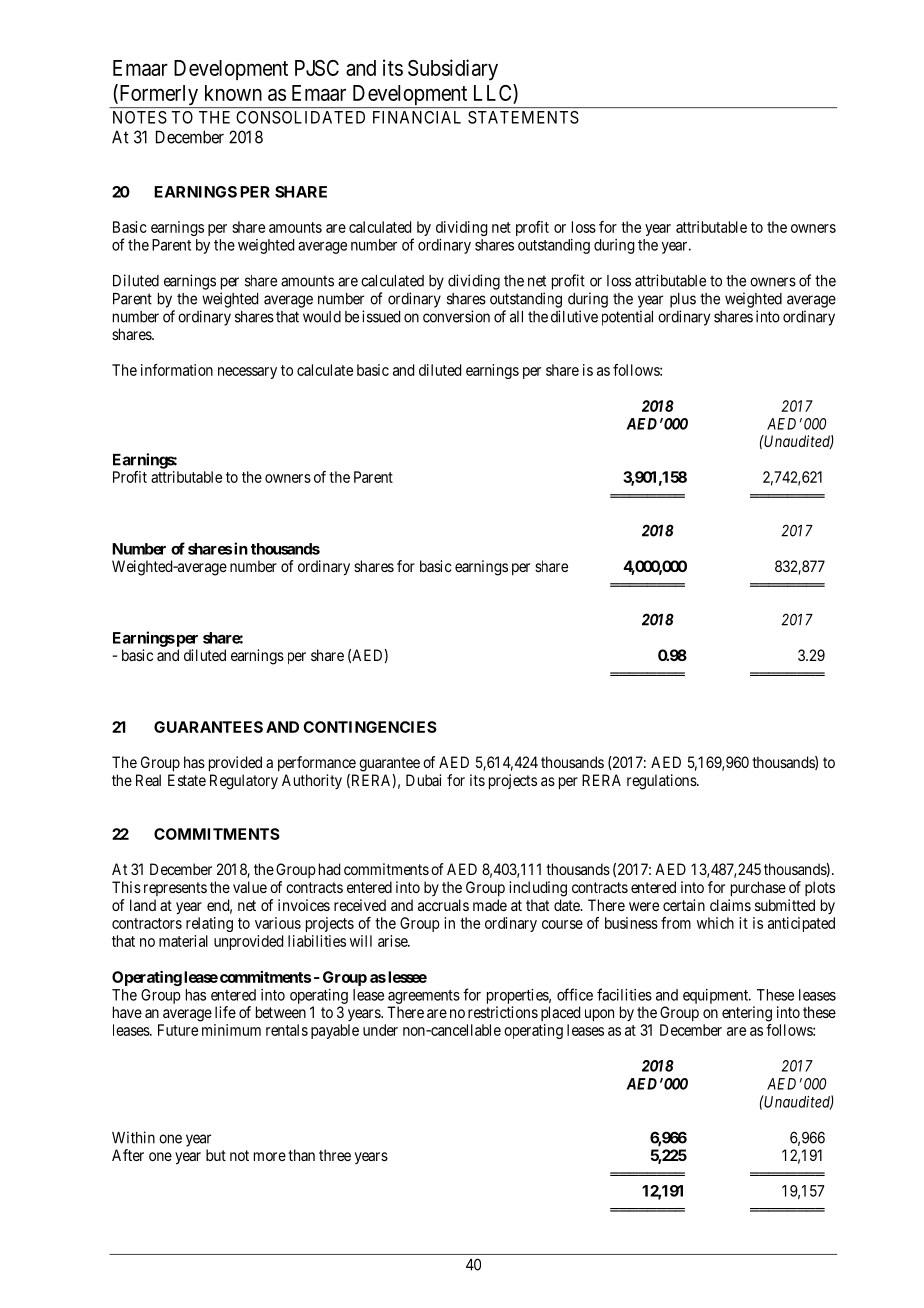  I want to click on CONTINGENCIES, so click(370, 727).
